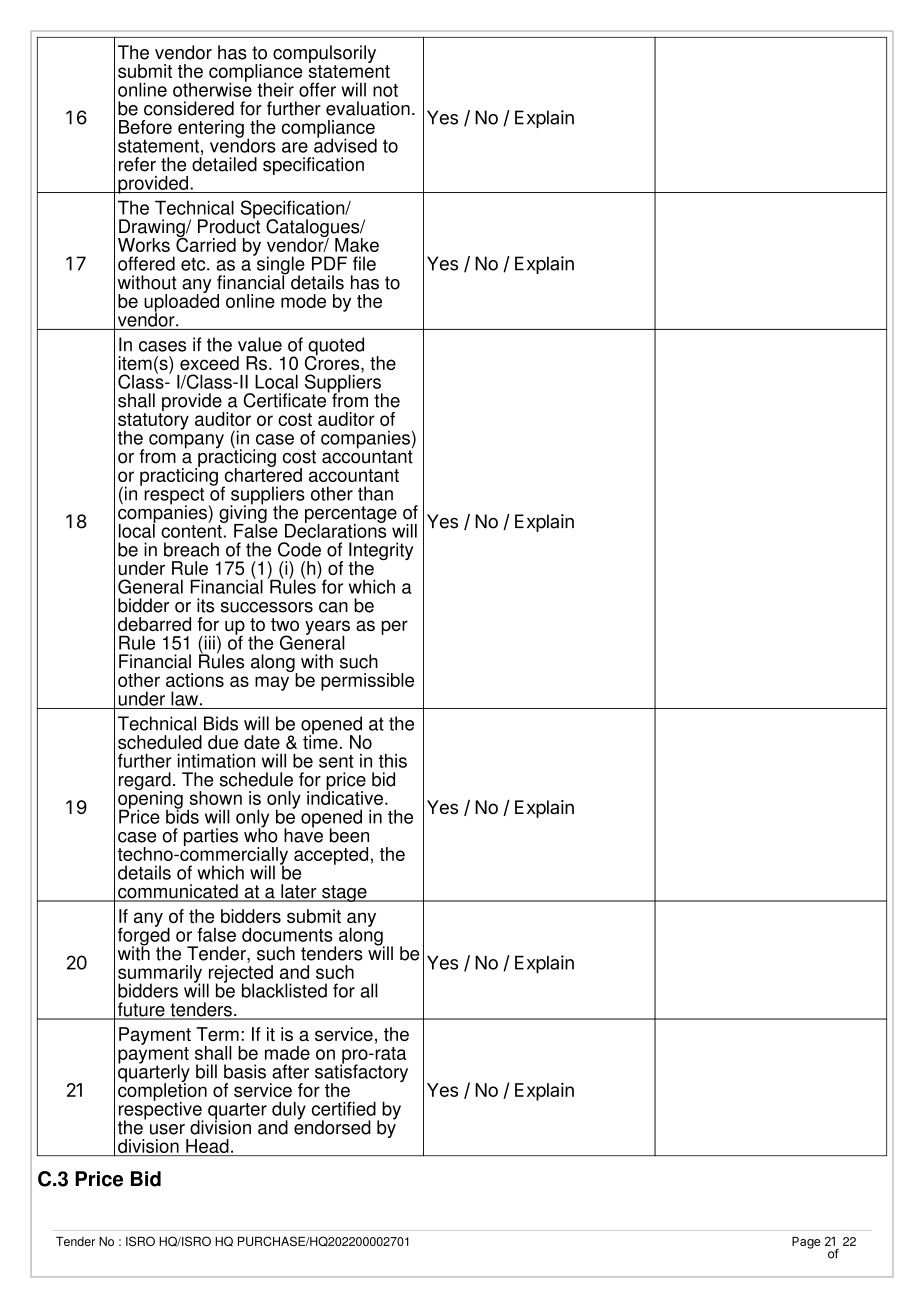 The width and height of the page is (924, 1308). I want to click on file, so click(364, 263).
